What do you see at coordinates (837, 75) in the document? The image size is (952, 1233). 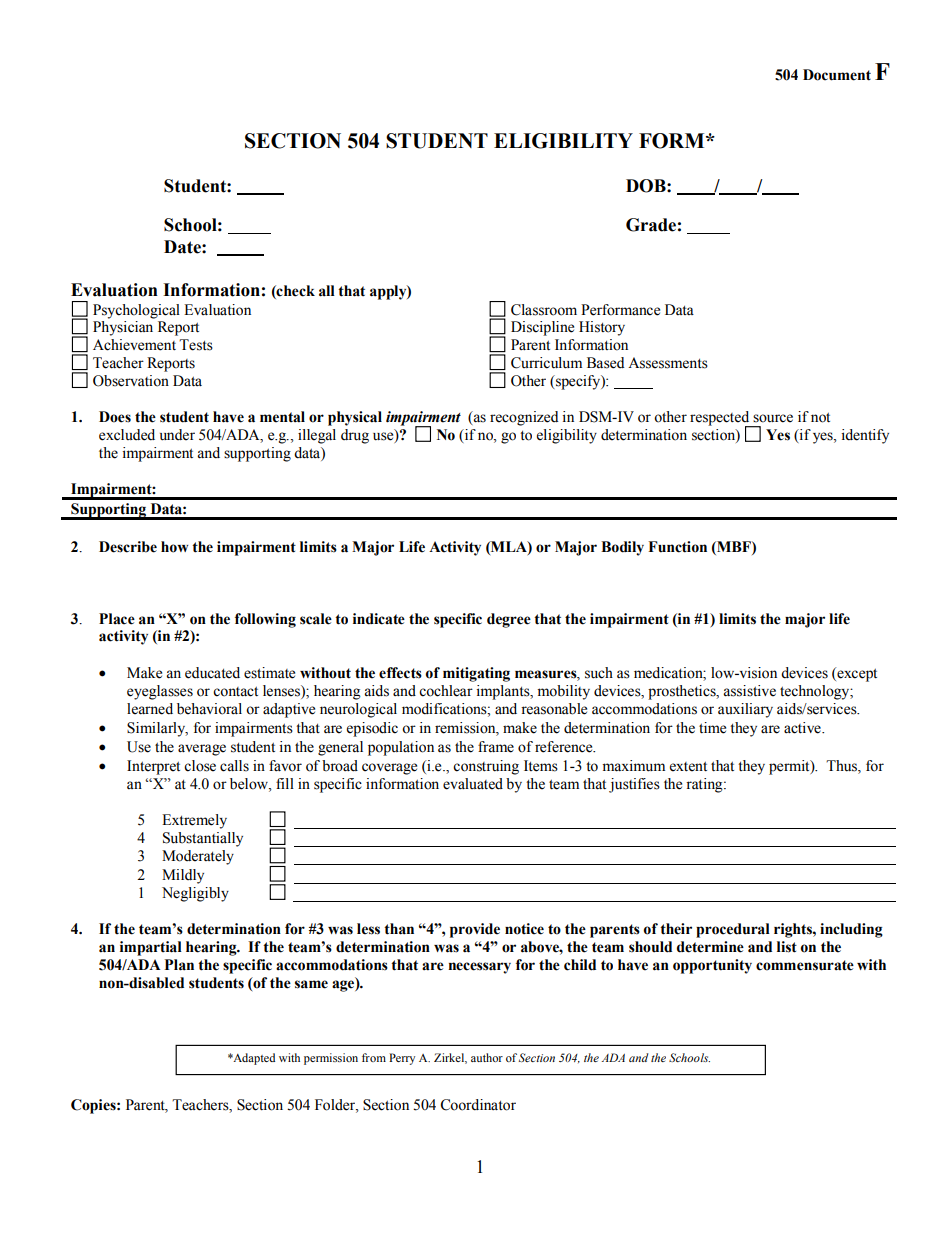 I see `Document` at bounding box center [837, 75].
